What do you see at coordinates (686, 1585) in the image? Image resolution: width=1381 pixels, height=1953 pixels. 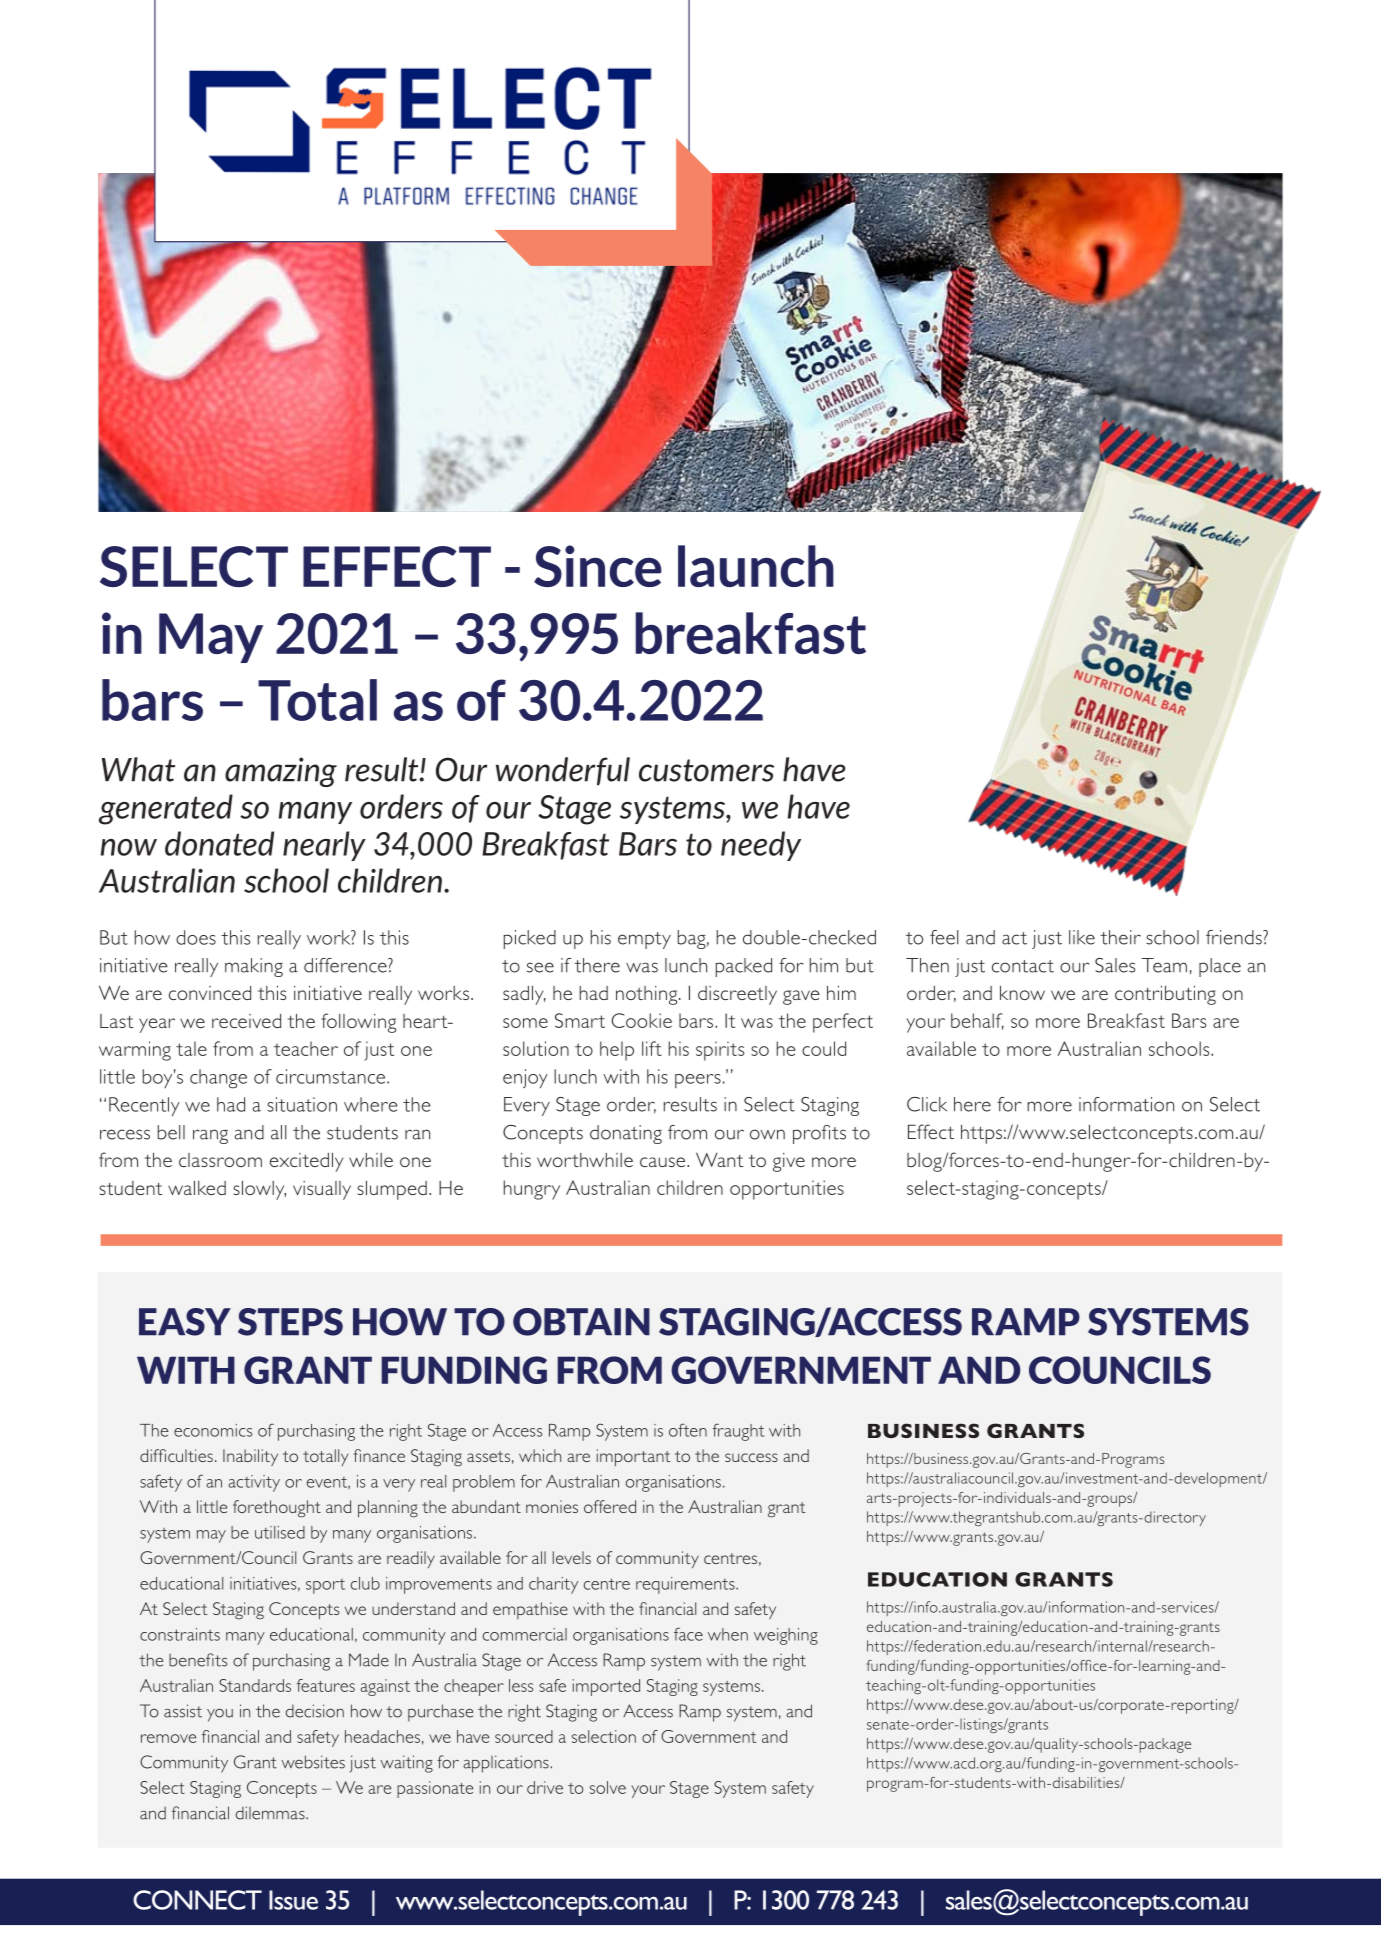 I see `requirements` at bounding box center [686, 1585].
